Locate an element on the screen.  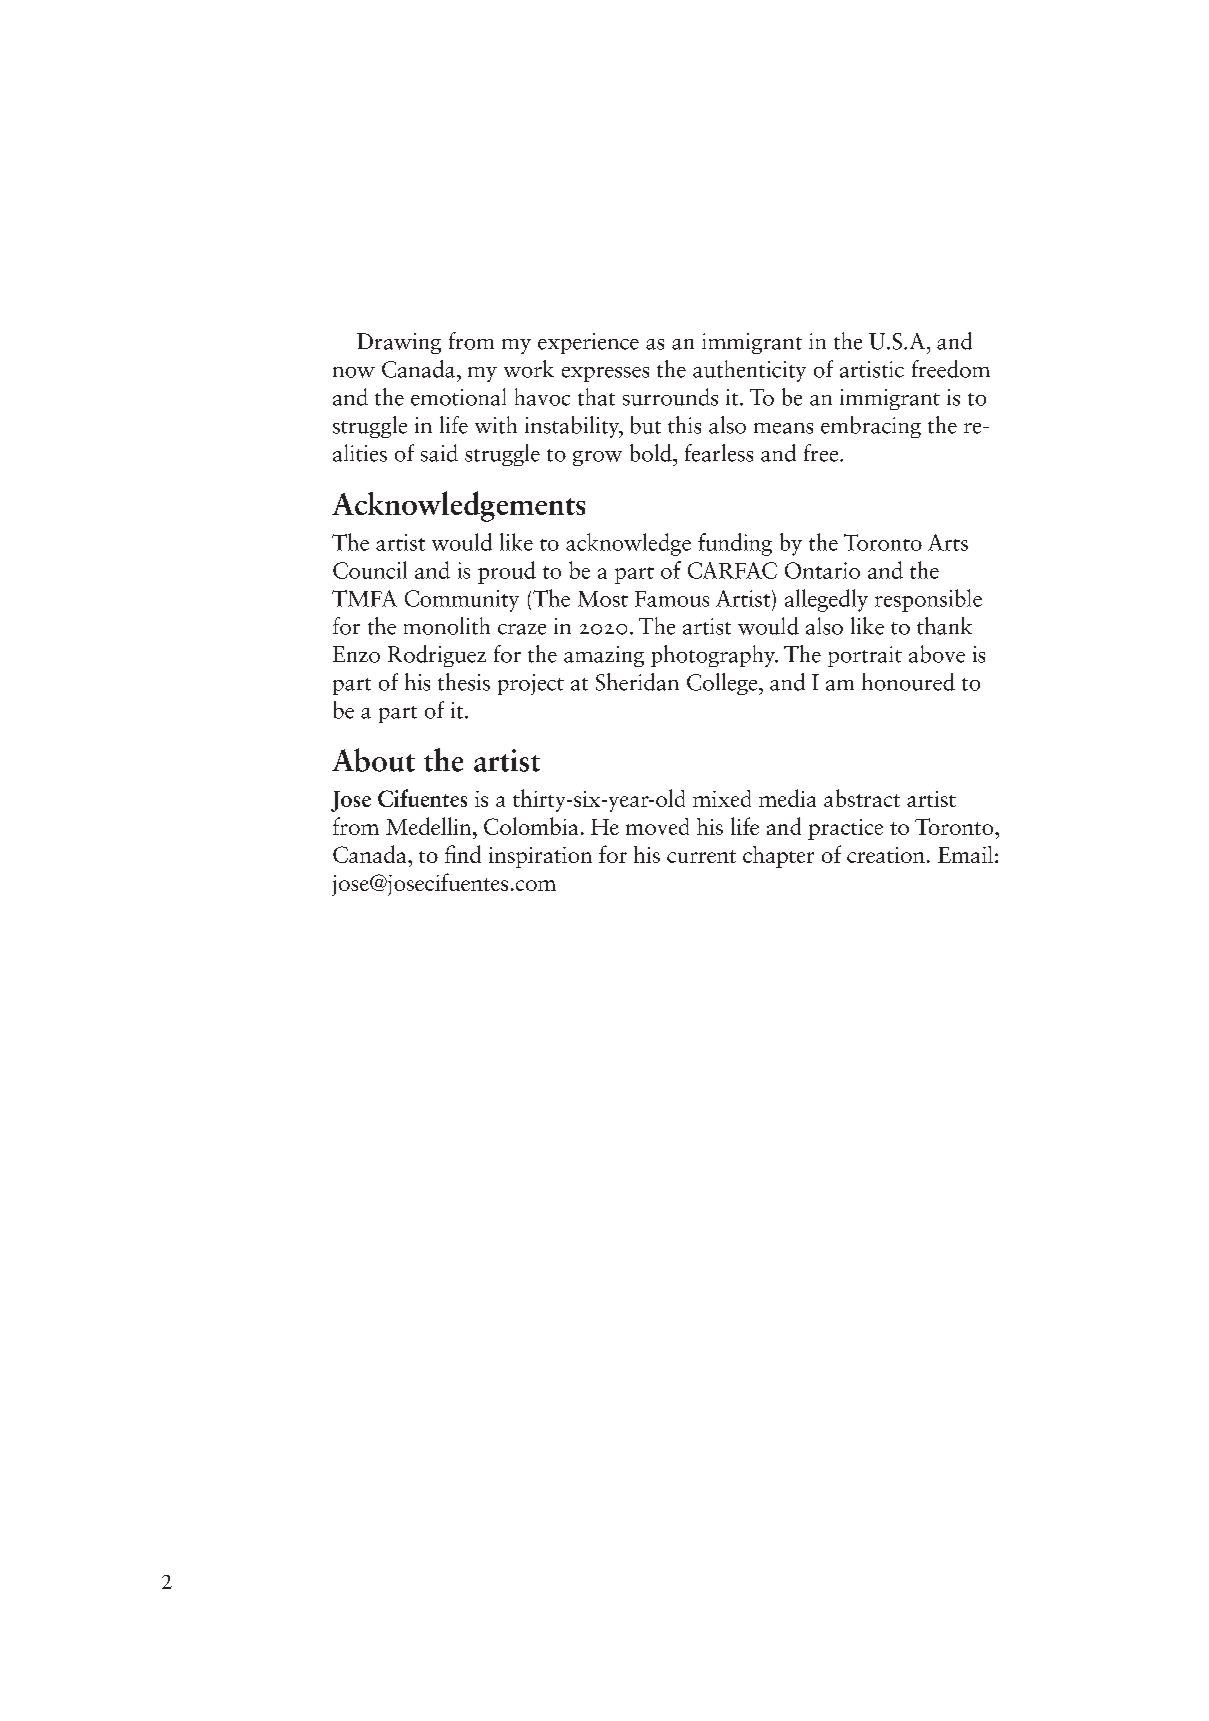
Sheridan is located at coordinates (637, 682).
